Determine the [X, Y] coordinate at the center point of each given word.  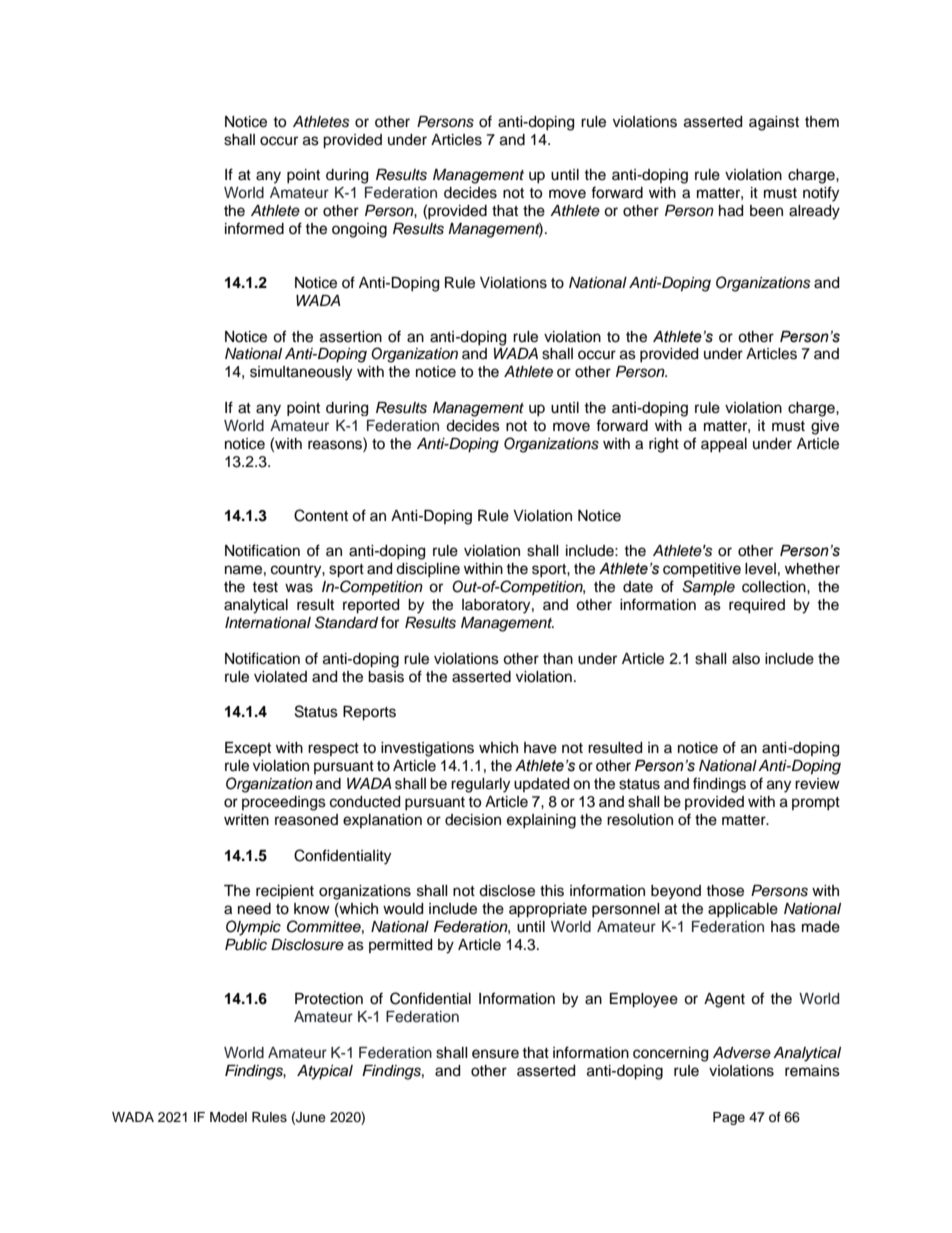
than [558, 659]
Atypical [325, 1072]
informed [254, 228]
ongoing [359, 230]
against [774, 123]
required [757, 606]
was [299, 588]
